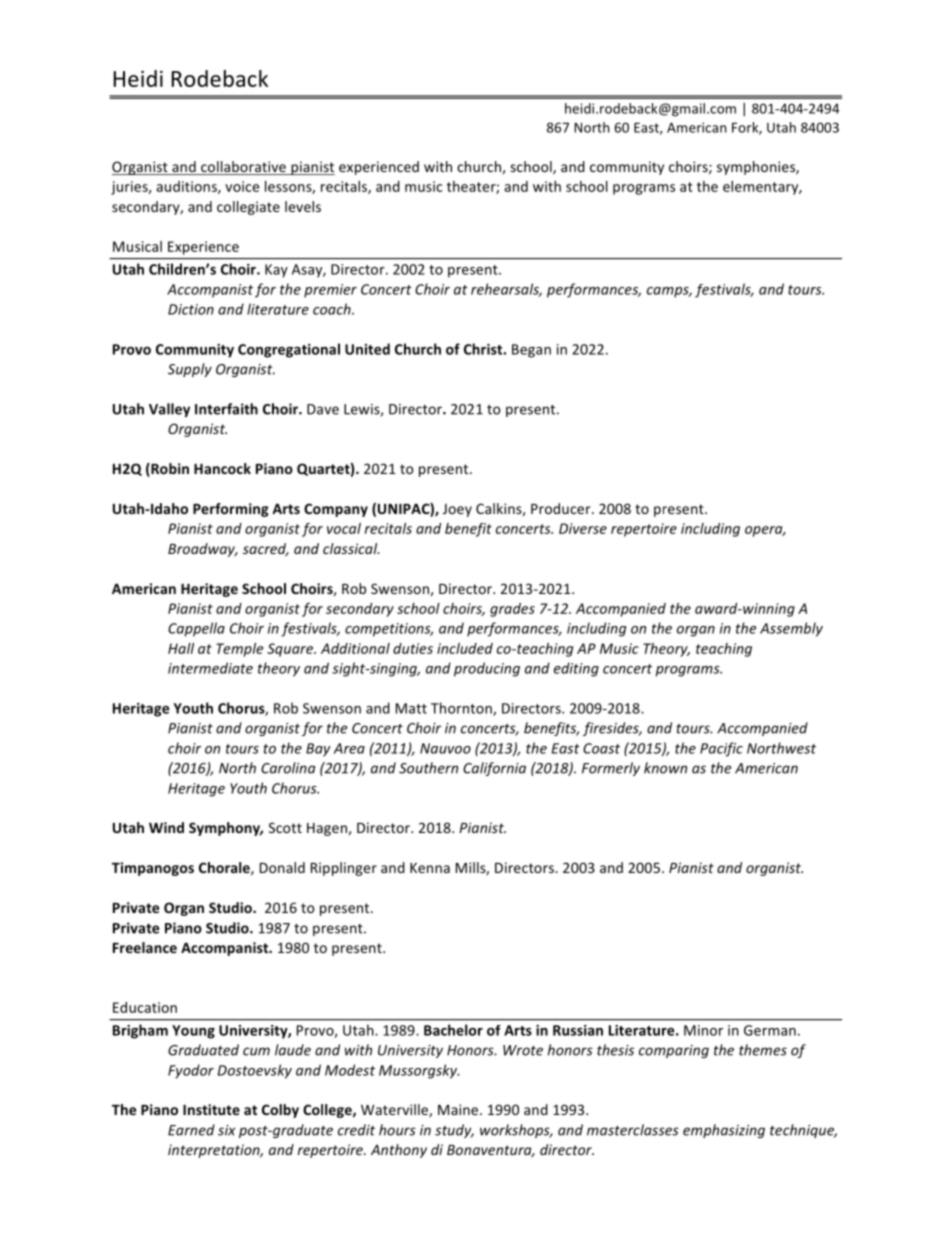  I want to click on included, so click(465, 648).
